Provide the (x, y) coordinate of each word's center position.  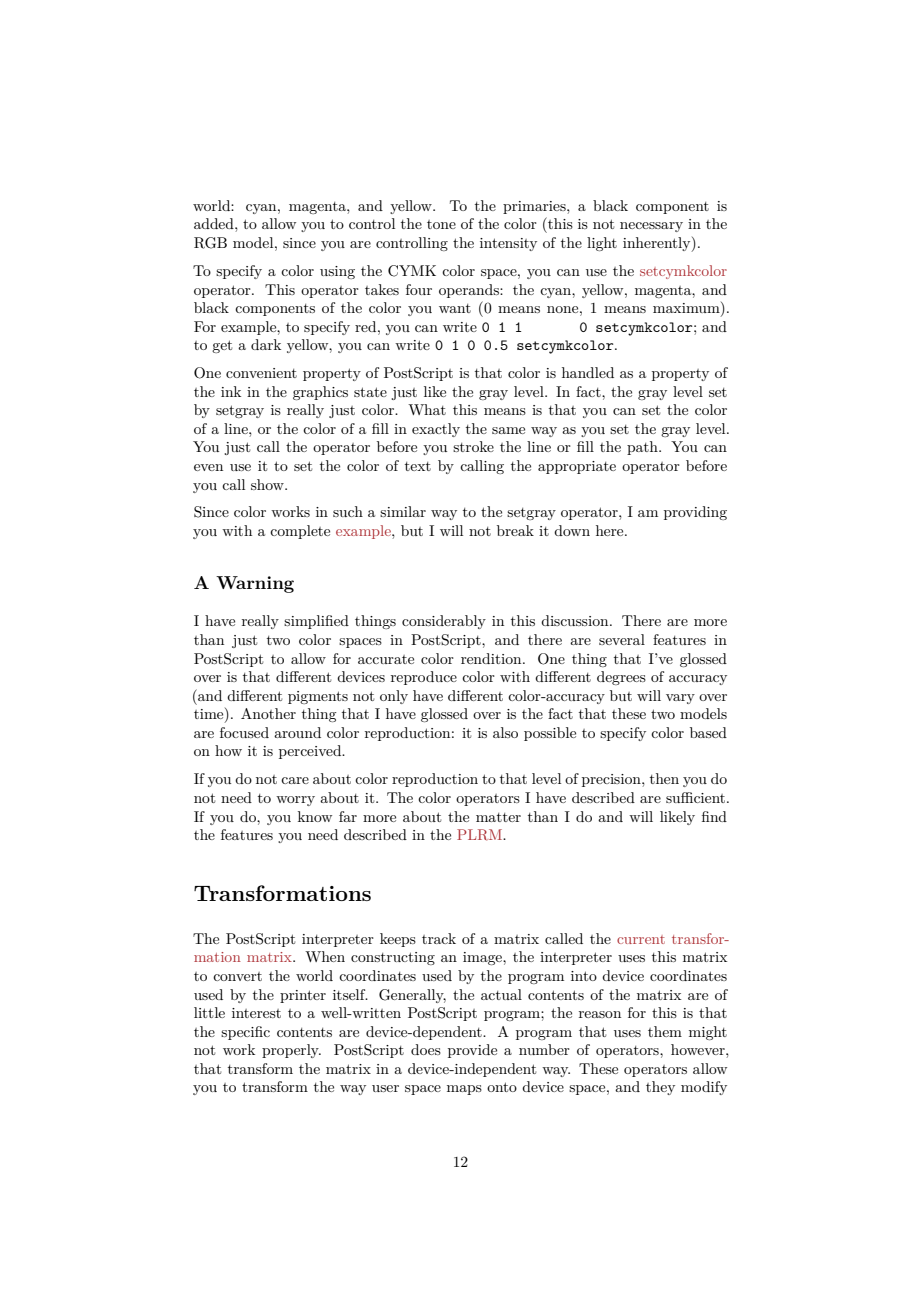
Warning (255, 584)
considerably (444, 622)
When (325, 956)
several (622, 639)
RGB (210, 243)
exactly (436, 430)
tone (441, 224)
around (297, 732)
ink (231, 391)
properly (291, 1051)
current (641, 939)
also (505, 732)
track (439, 938)
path (643, 448)
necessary (651, 227)
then (664, 778)
